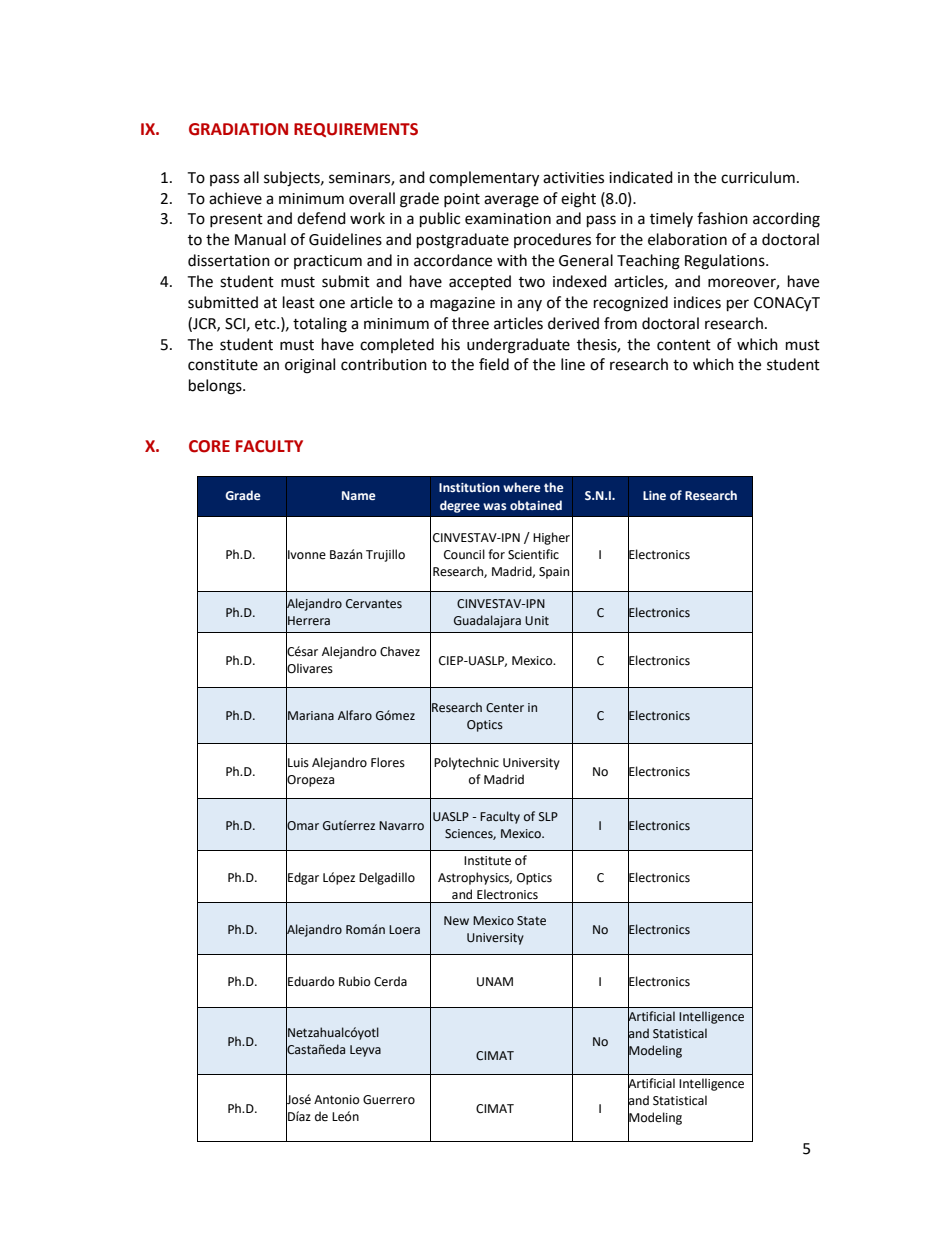 Image resolution: width=952 pixels, height=1233 pixels. Describe the element at coordinates (484, 179) in the screenshot. I see `complementary` at that location.
